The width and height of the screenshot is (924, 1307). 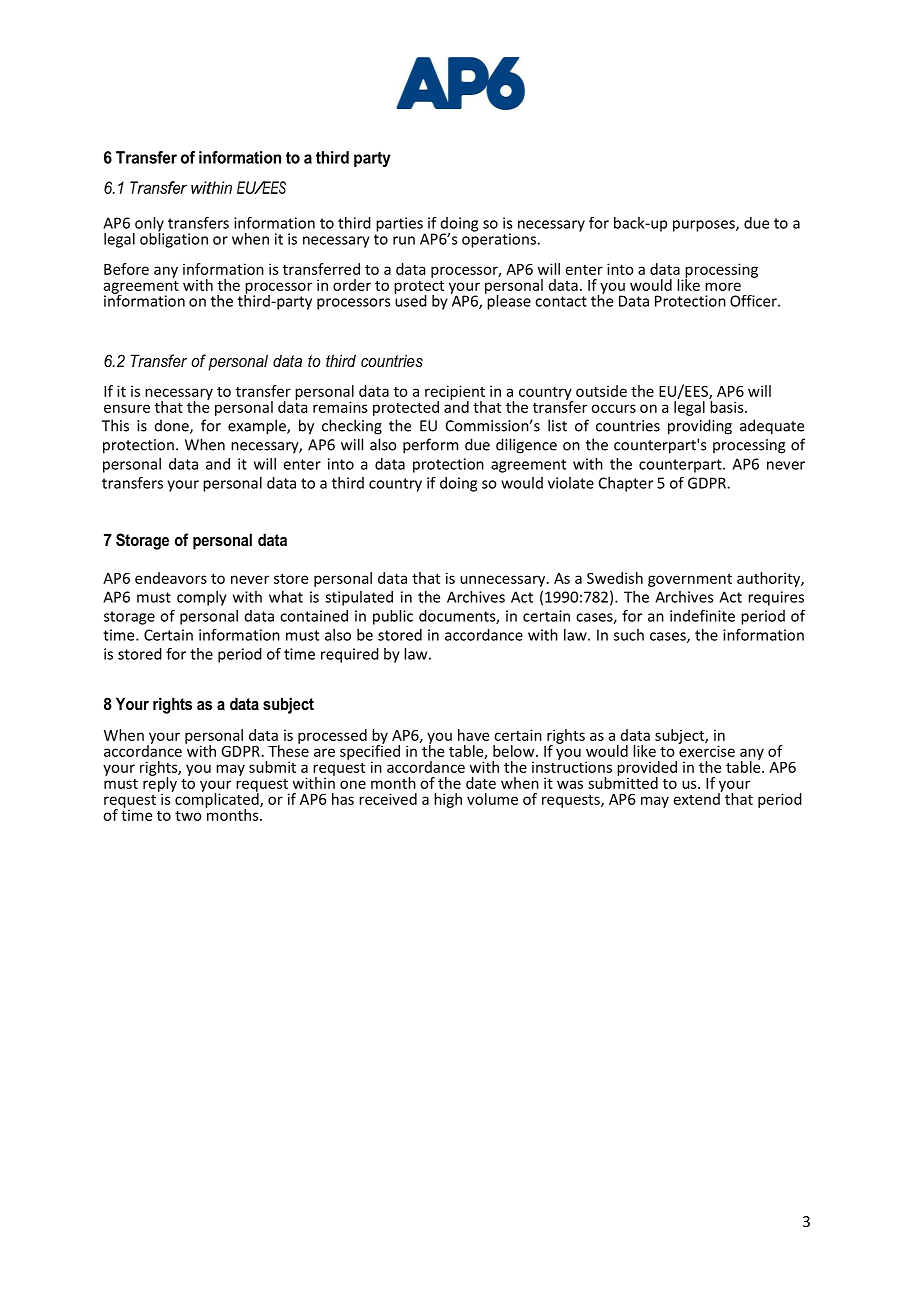 I want to click on complicated, so click(x=218, y=800).
